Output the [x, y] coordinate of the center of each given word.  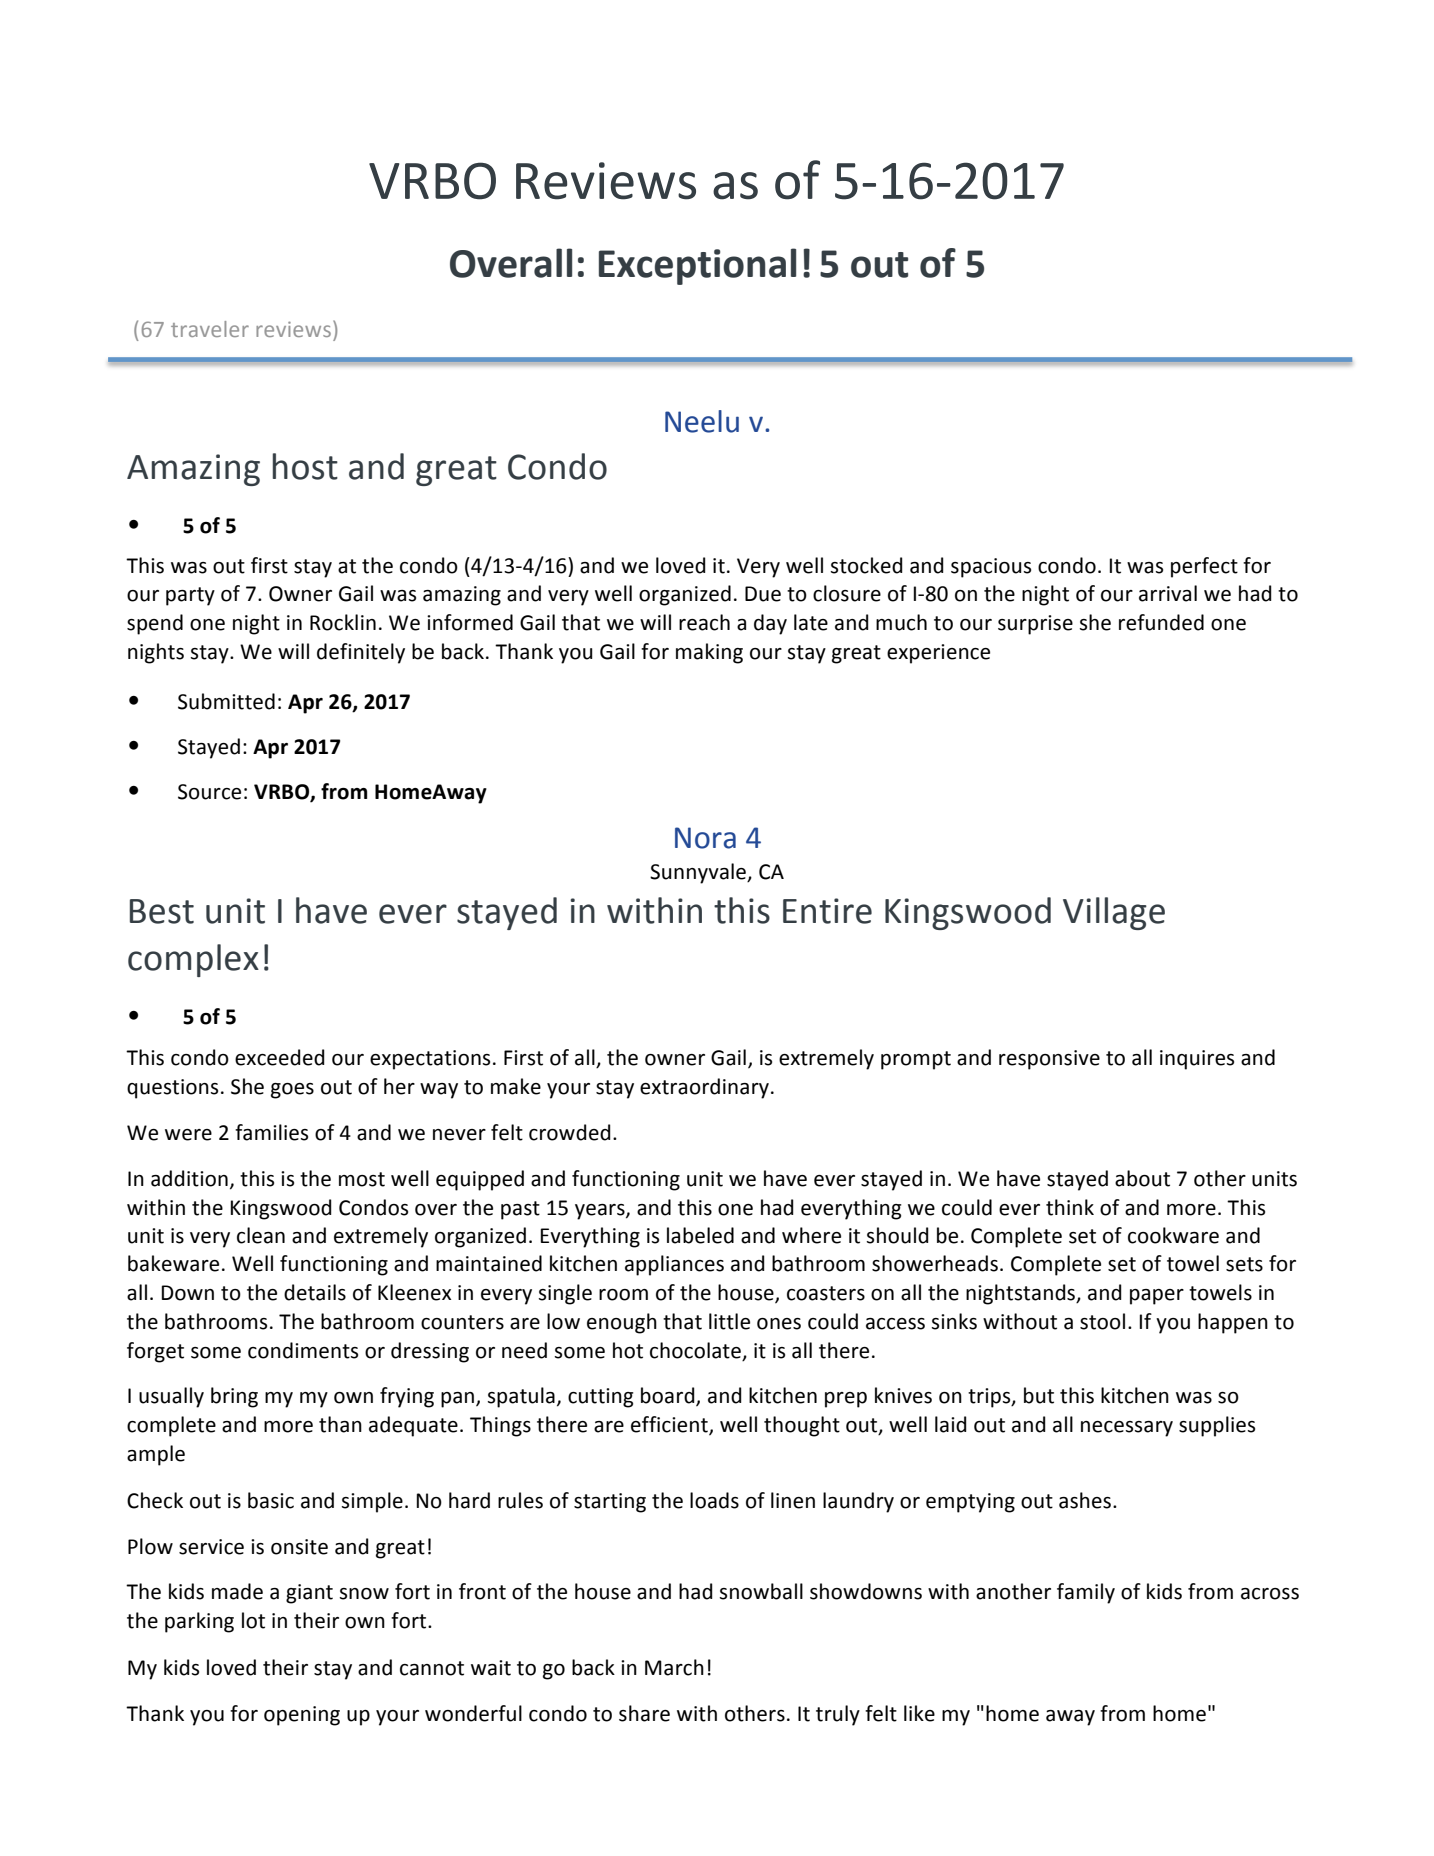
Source [209, 792]
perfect [1204, 567]
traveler [210, 329]
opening [302, 1716]
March [674, 1667]
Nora [705, 838]
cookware [1173, 1235]
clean [261, 1235]
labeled [700, 1235]
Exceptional [697, 266]
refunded [1161, 622]
